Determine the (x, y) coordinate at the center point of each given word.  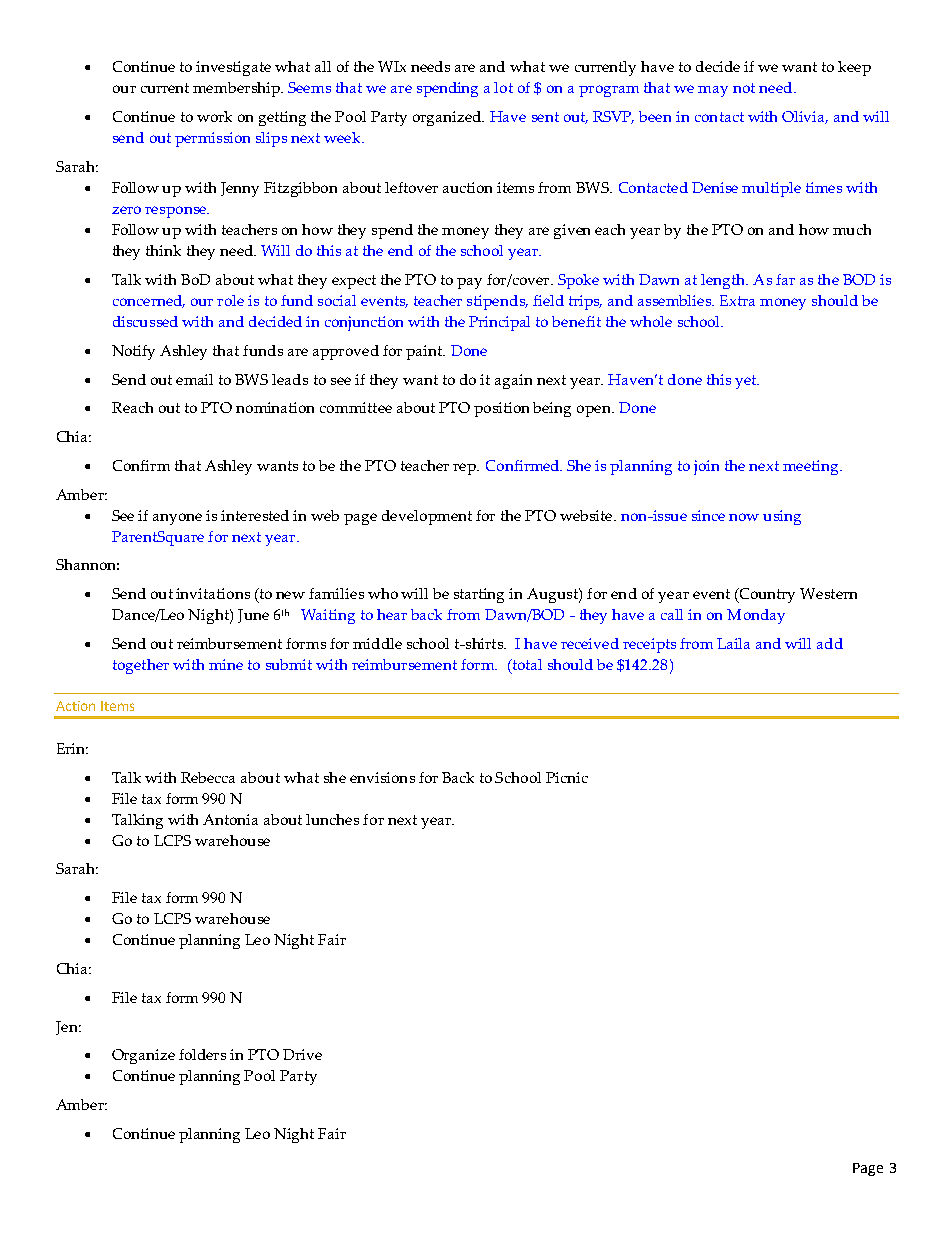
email (194, 379)
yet (747, 382)
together (141, 666)
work (214, 116)
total (526, 666)
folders (202, 1054)
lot (503, 87)
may (713, 91)
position (501, 409)
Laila (733, 643)
